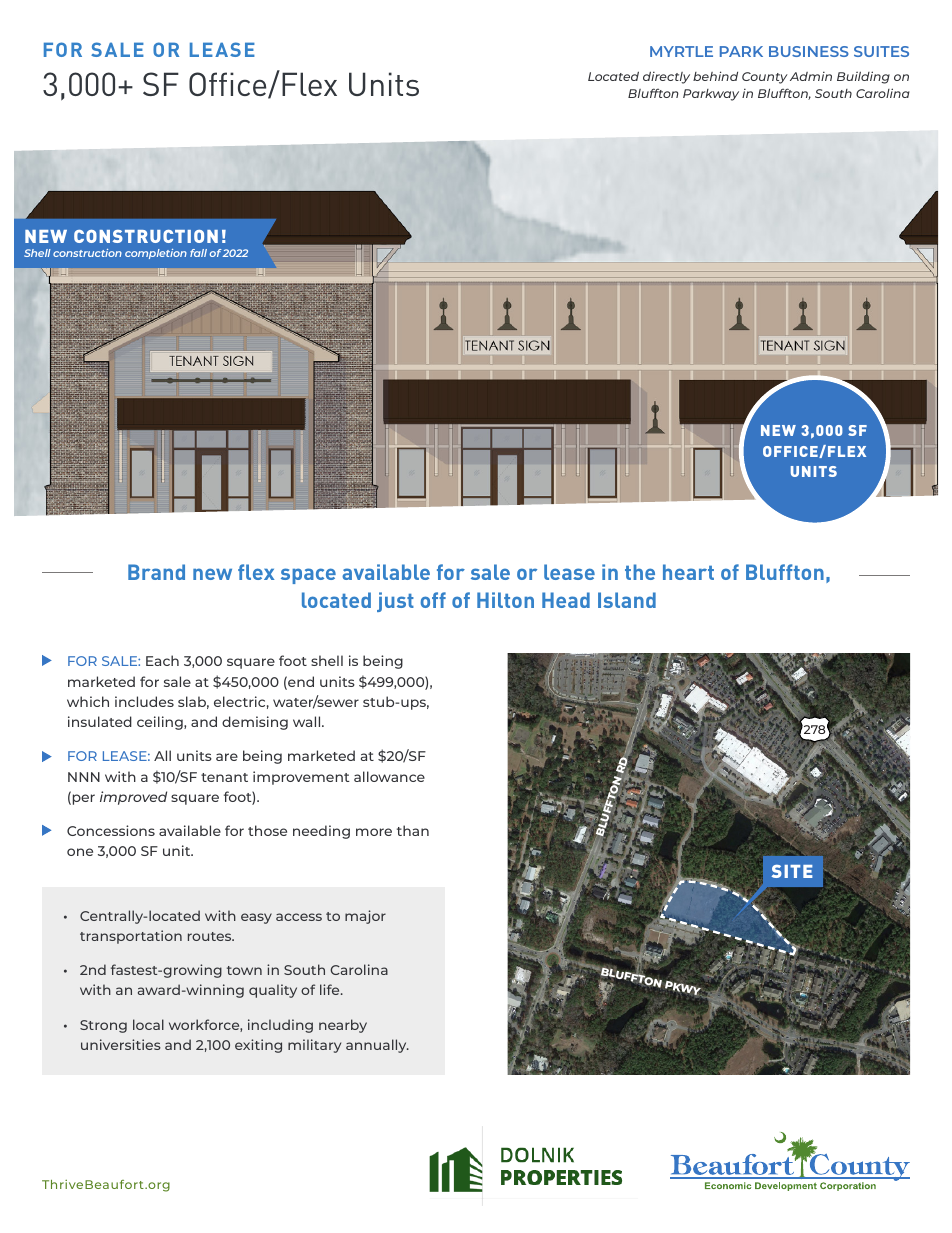  Describe the element at coordinates (792, 871) in the screenshot. I see `SITE` at that location.
